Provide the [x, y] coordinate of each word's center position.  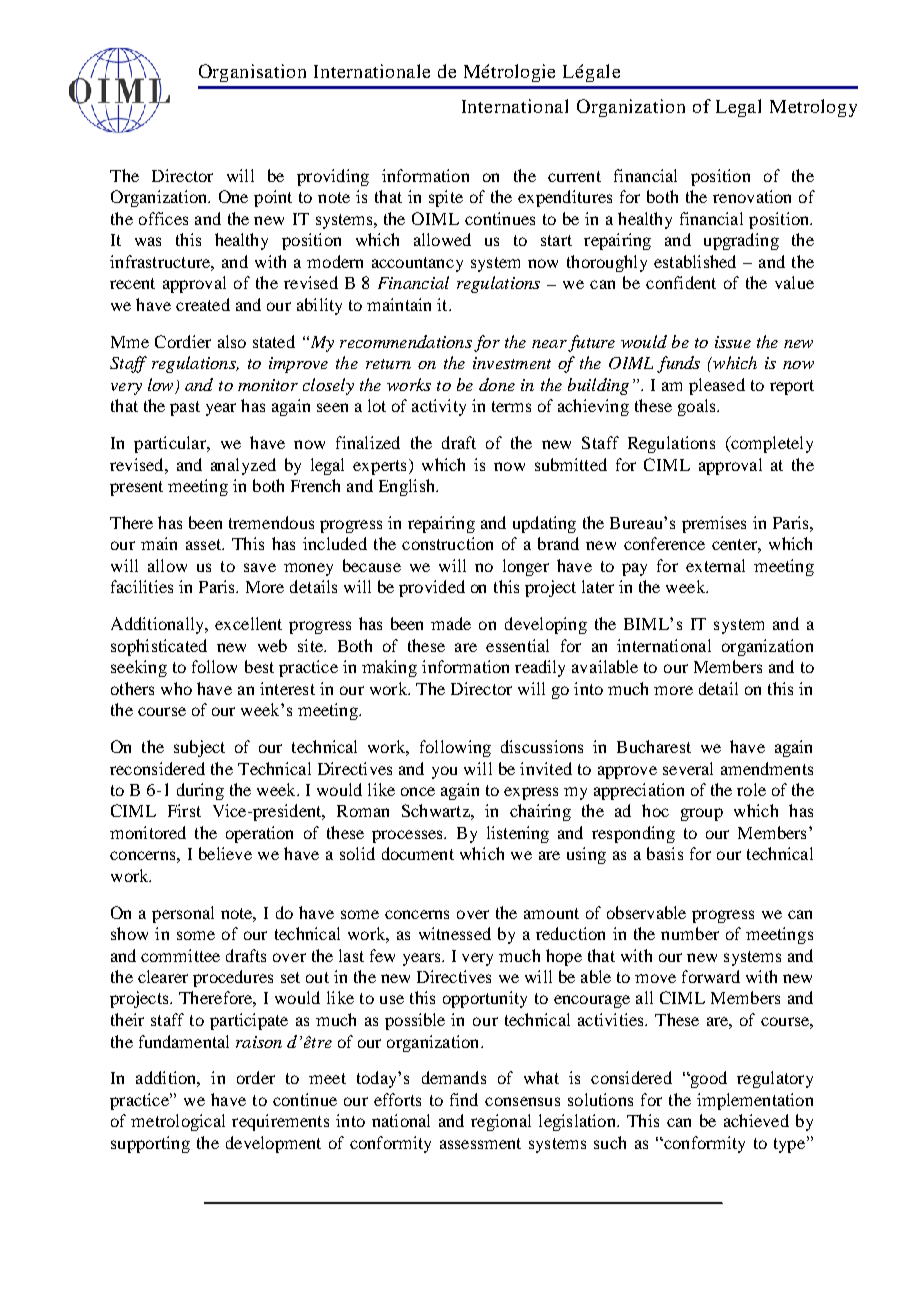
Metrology [813, 108]
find [464, 1099]
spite [446, 198]
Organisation [252, 73]
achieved [756, 1120]
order [256, 1077]
